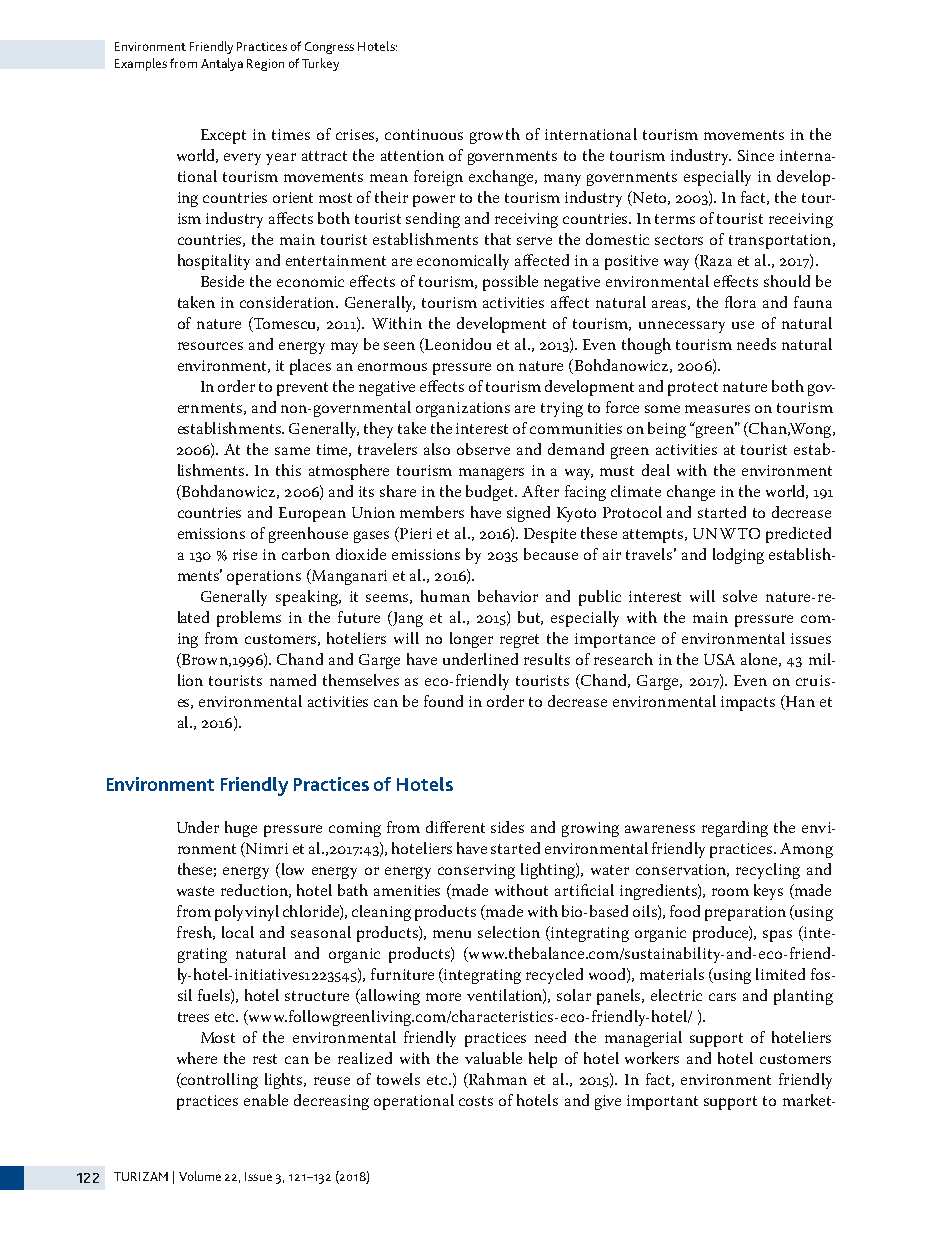  What do you see at coordinates (476, 1101) in the screenshot?
I see `costs` at bounding box center [476, 1101].
